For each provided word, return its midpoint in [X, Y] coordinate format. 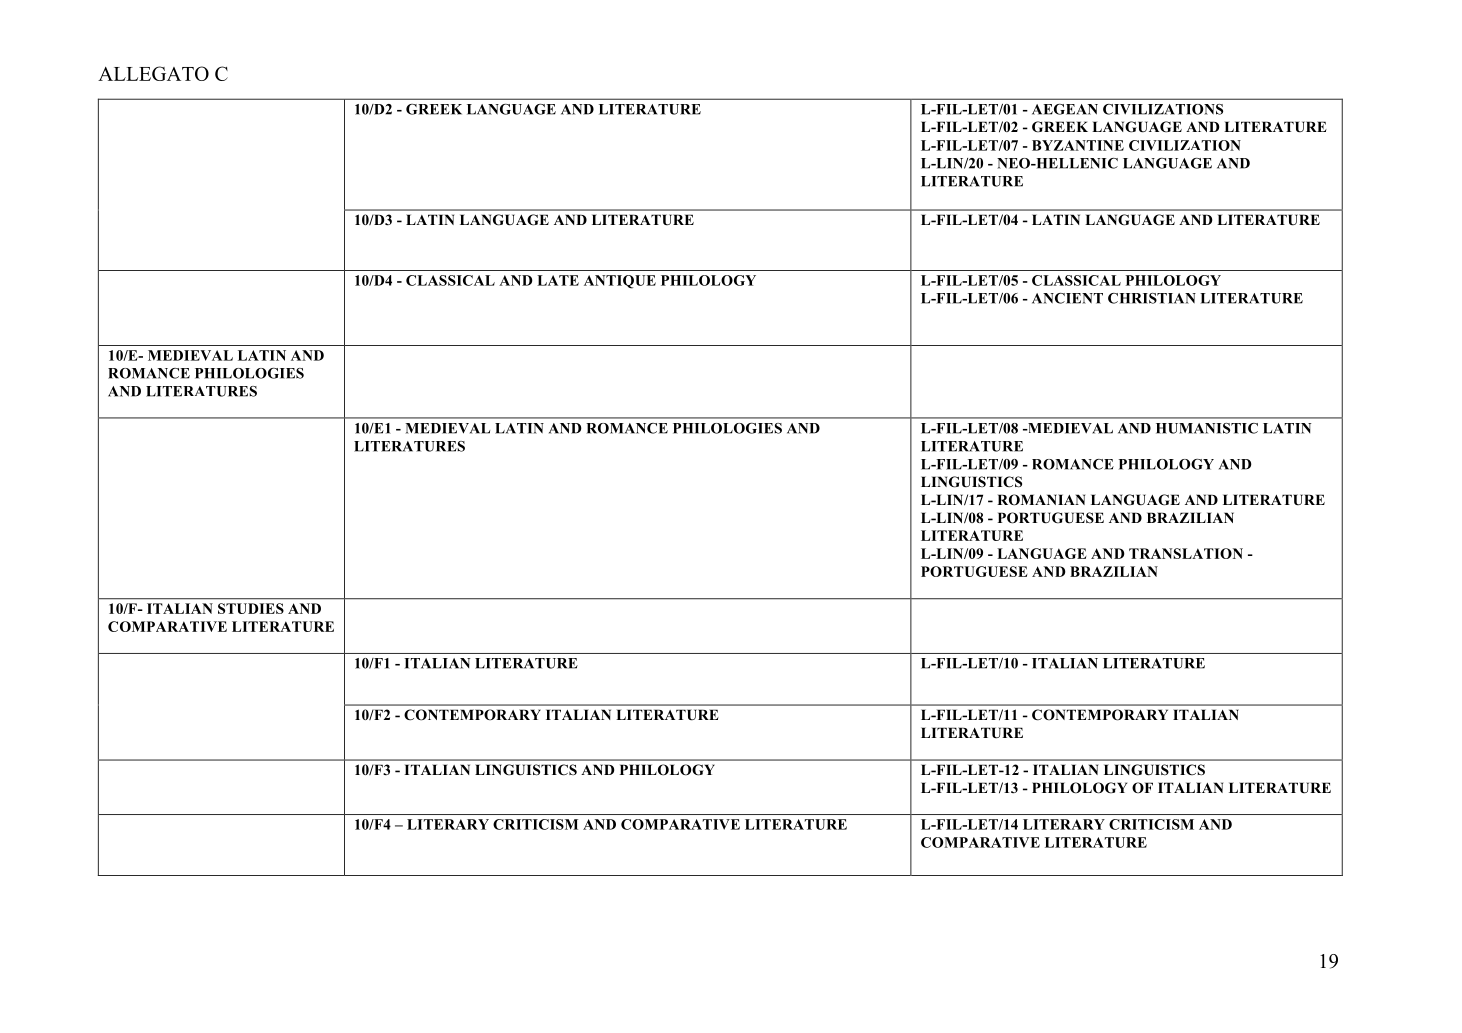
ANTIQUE [620, 282]
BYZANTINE [1078, 145]
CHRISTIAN [1152, 298]
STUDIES [251, 608]
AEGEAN [1065, 109]
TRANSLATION [1186, 553]
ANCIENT [1067, 298]
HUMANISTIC [1207, 428]
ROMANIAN [1041, 500]
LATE [558, 280]
